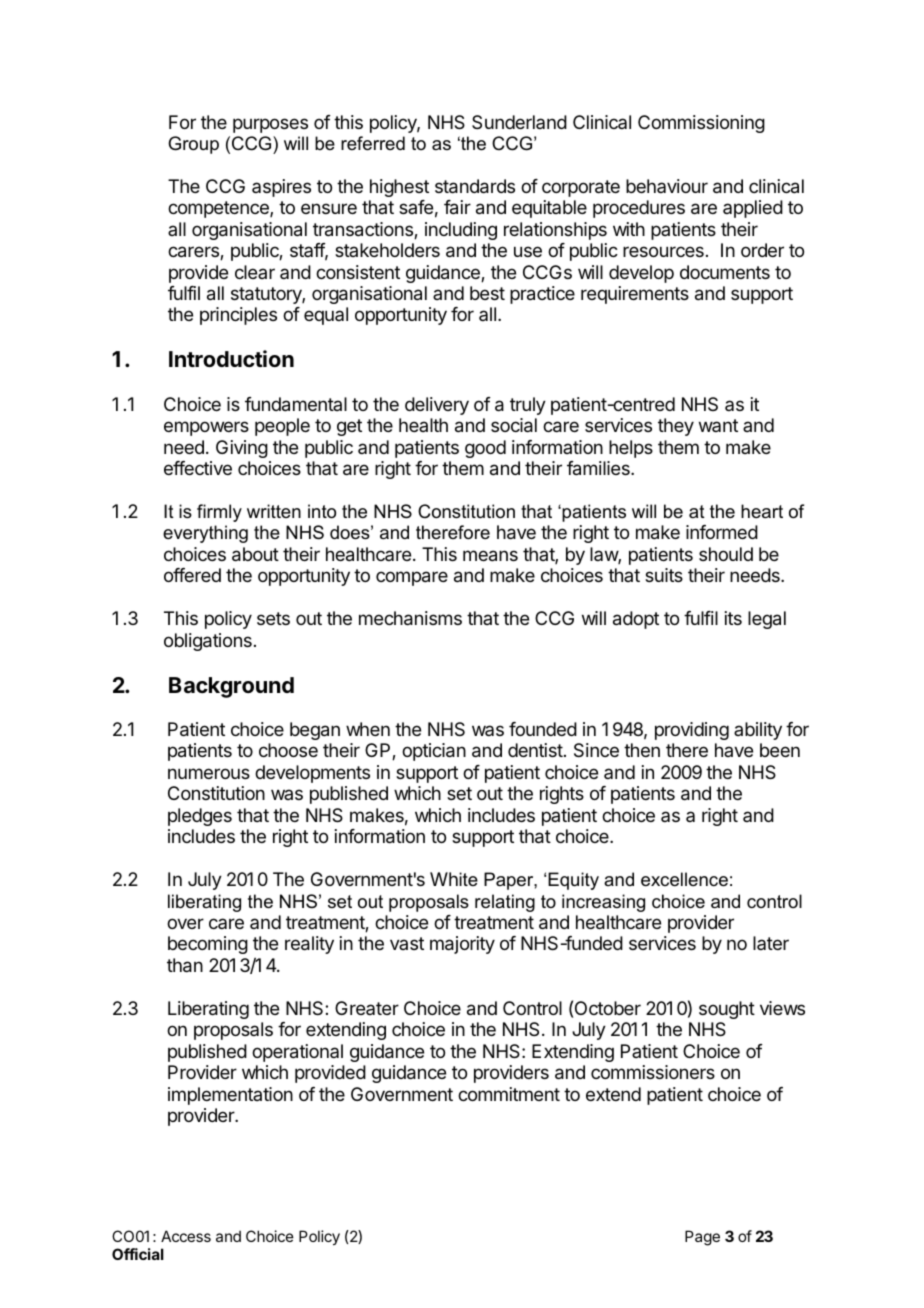 Image resolution: width=924 pixels, height=1308 pixels. What do you see at coordinates (771, 943) in the screenshot?
I see `later` at bounding box center [771, 943].
